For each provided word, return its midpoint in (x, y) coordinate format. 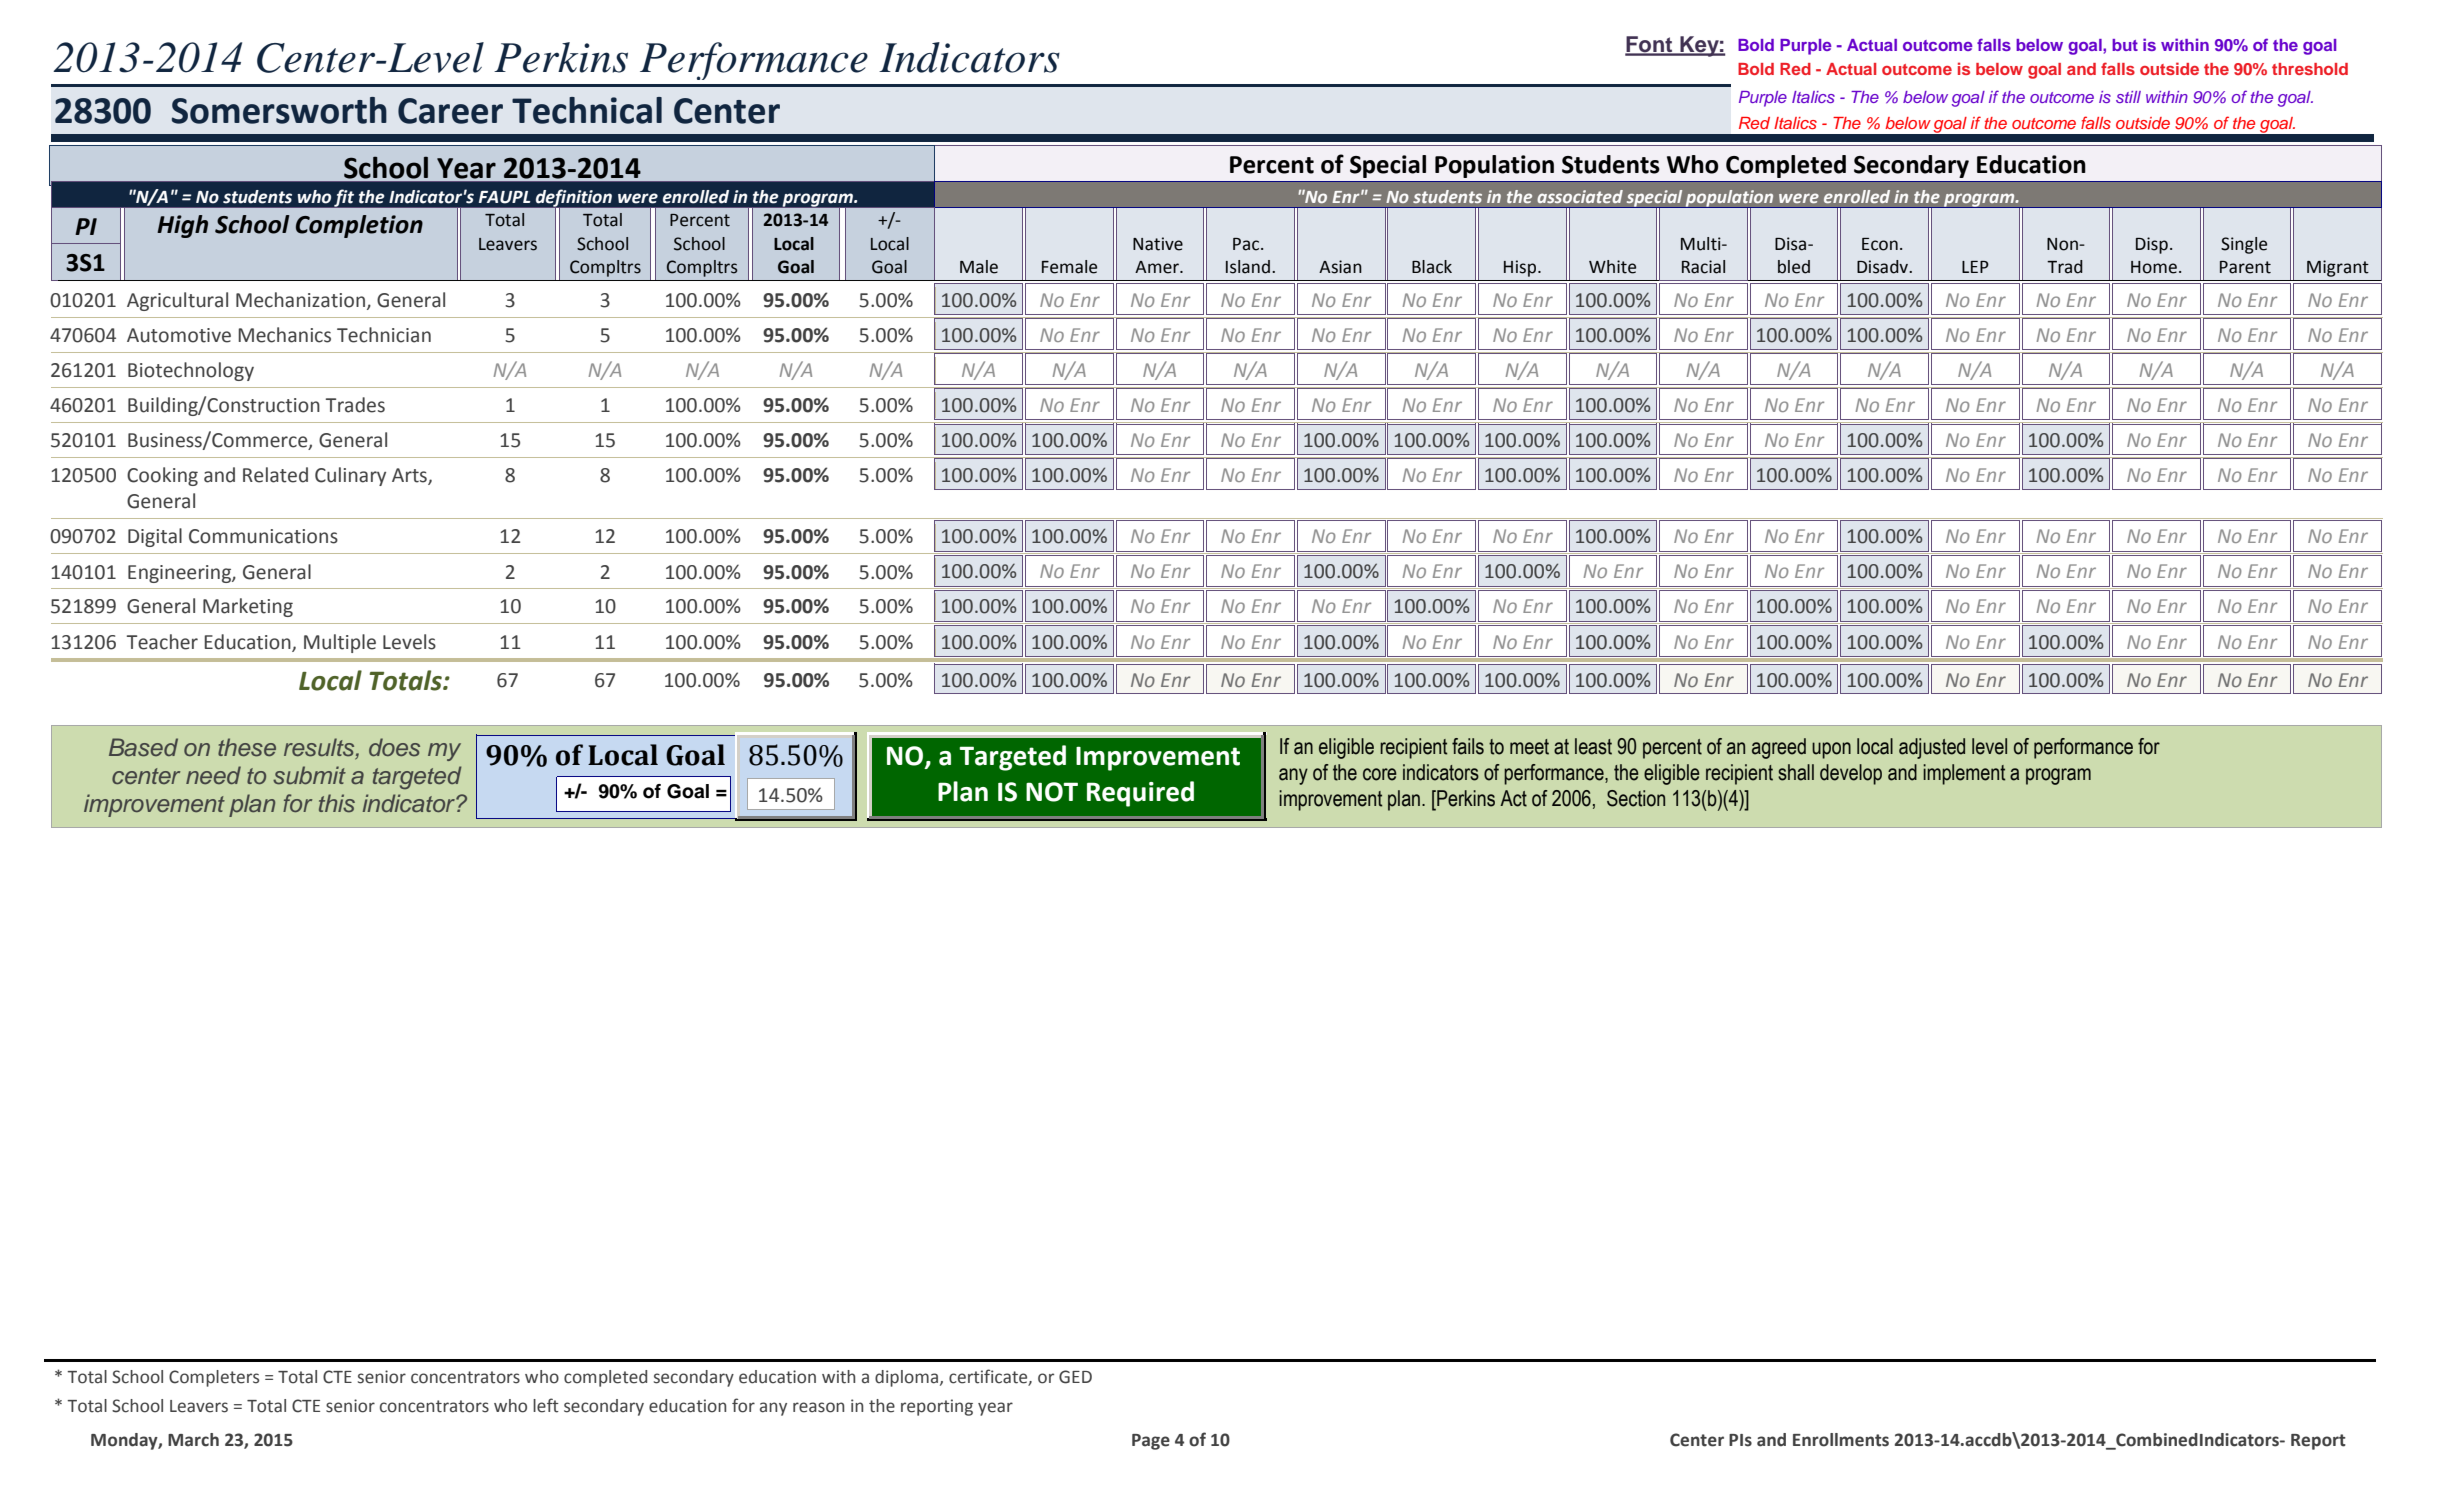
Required (1140, 794)
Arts (410, 476)
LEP (1975, 267)
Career (450, 111)
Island (1248, 267)
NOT (1052, 792)
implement (1964, 774)
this (337, 803)
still (2128, 97)
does (394, 747)
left (546, 1405)
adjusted (1932, 748)
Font (1650, 45)
